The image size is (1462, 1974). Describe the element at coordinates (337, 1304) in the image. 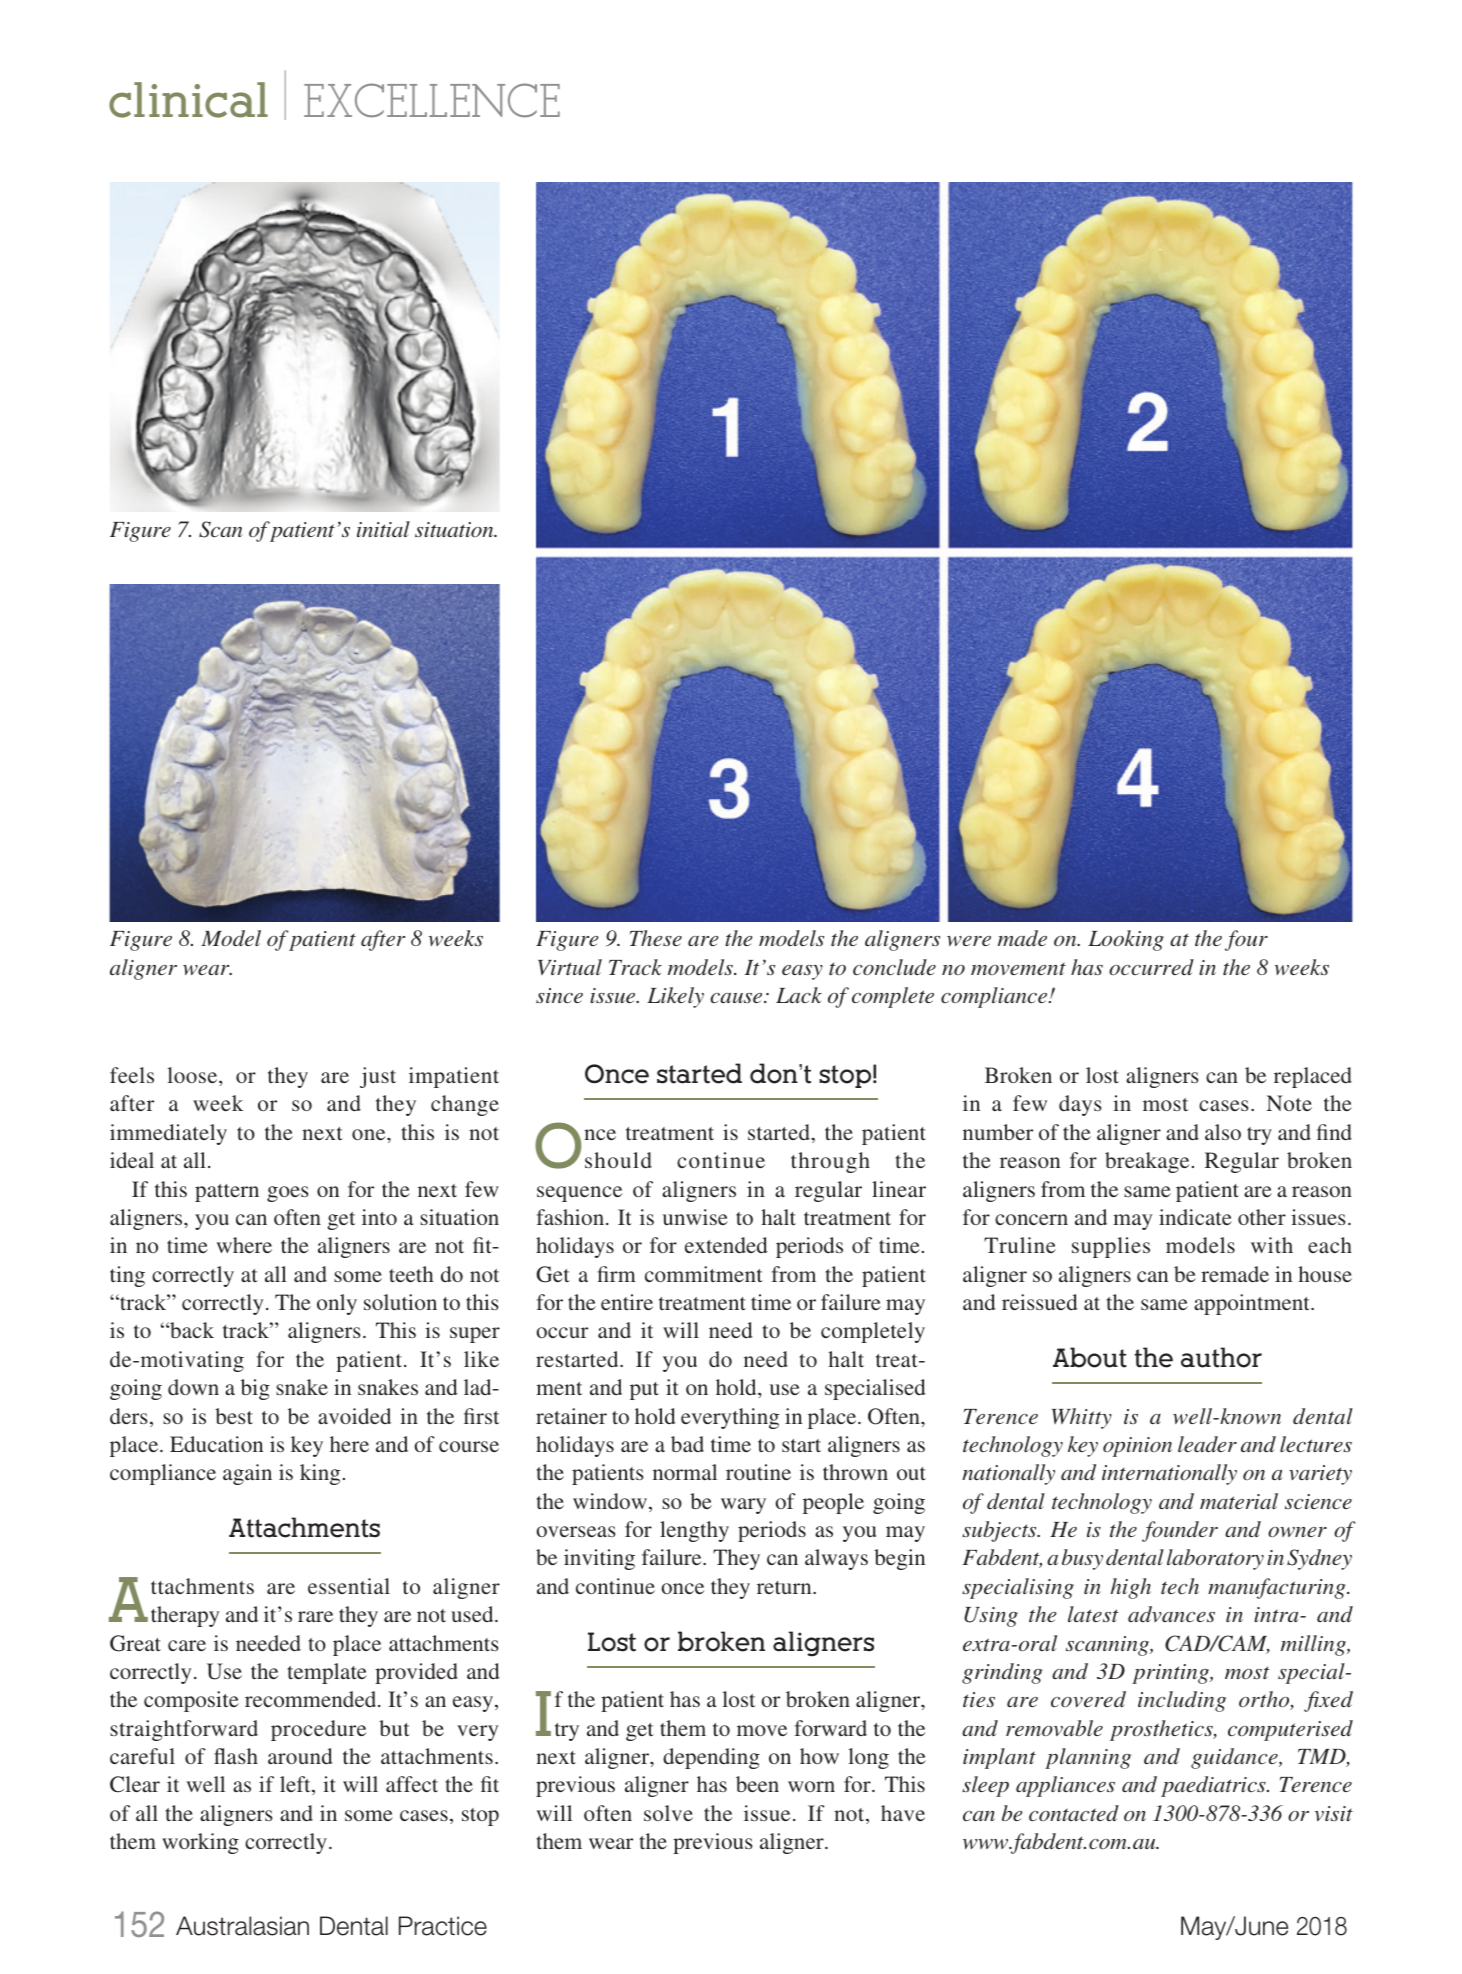

I see `only` at that location.
